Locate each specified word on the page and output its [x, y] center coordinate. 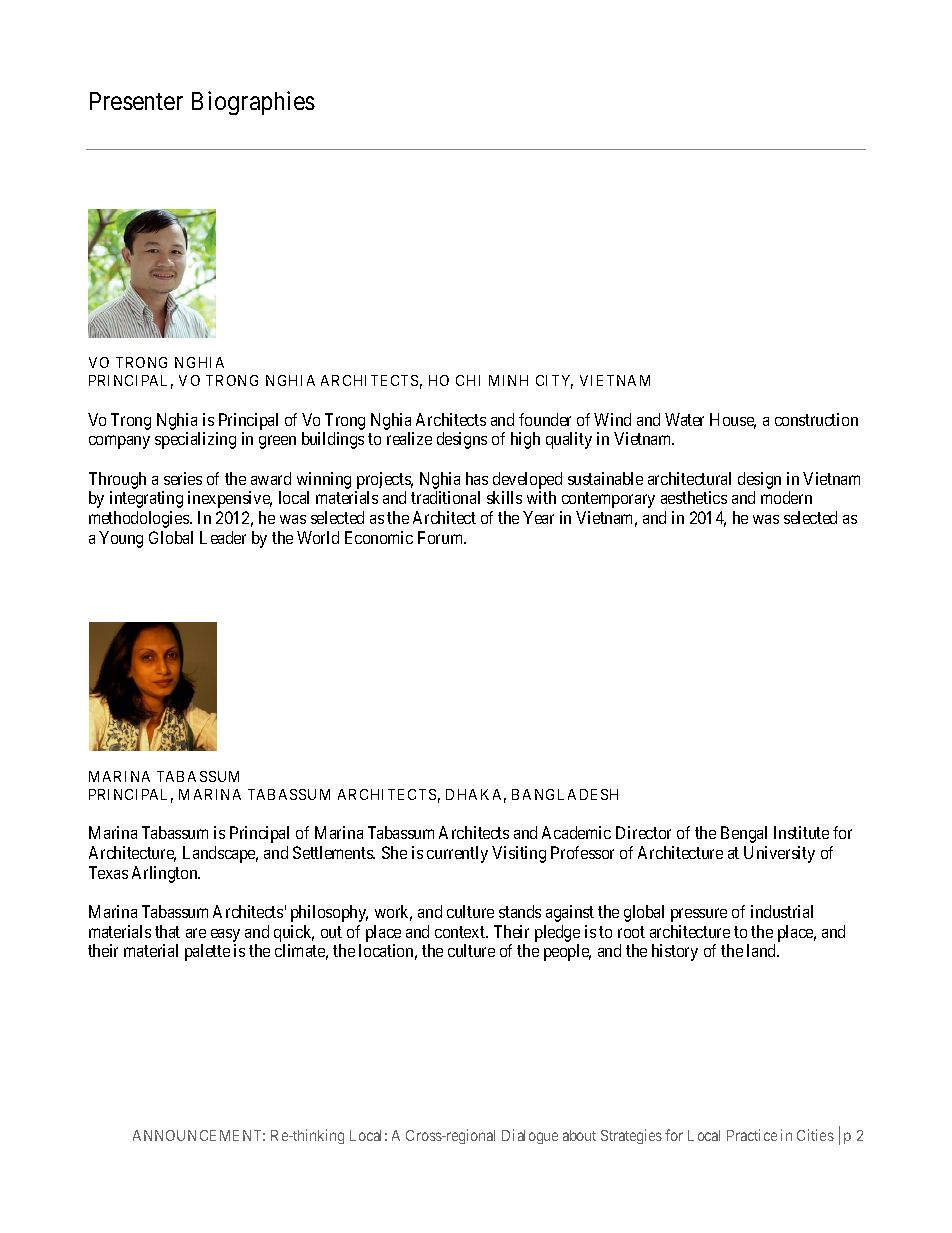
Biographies [253, 103]
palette [207, 952]
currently [457, 854]
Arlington [166, 874]
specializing [195, 440]
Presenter [136, 101]
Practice [752, 1135]
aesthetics [694, 497]
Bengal [744, 834]
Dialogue [530, 1136]
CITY [554, 382]
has [477, 478]
